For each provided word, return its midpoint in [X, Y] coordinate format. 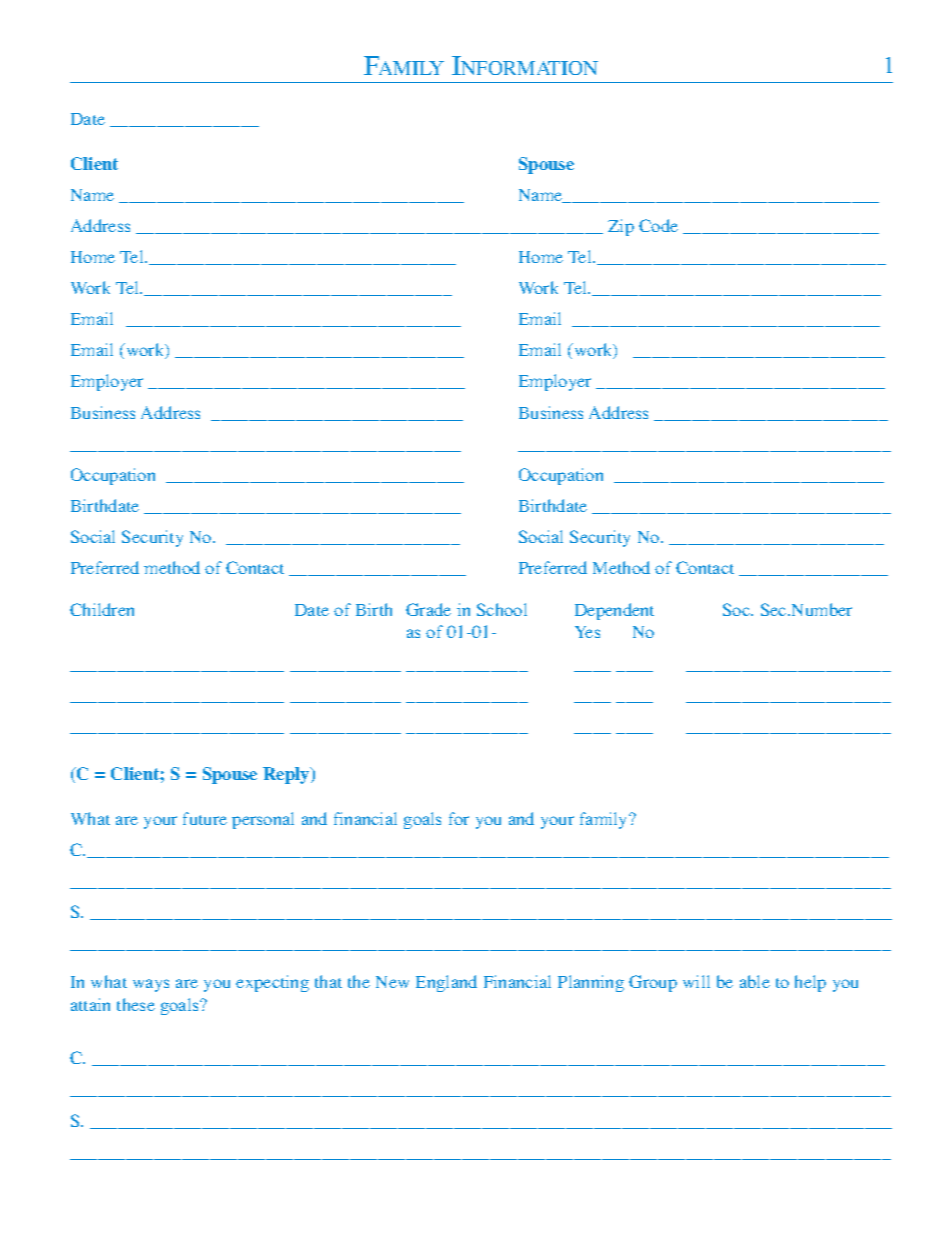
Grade [428, 609]
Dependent [614, 611]
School [502, 609]
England [446, 983]
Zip [621, 227]
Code [658, 225]
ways [151, 985]
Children [102, 609]
